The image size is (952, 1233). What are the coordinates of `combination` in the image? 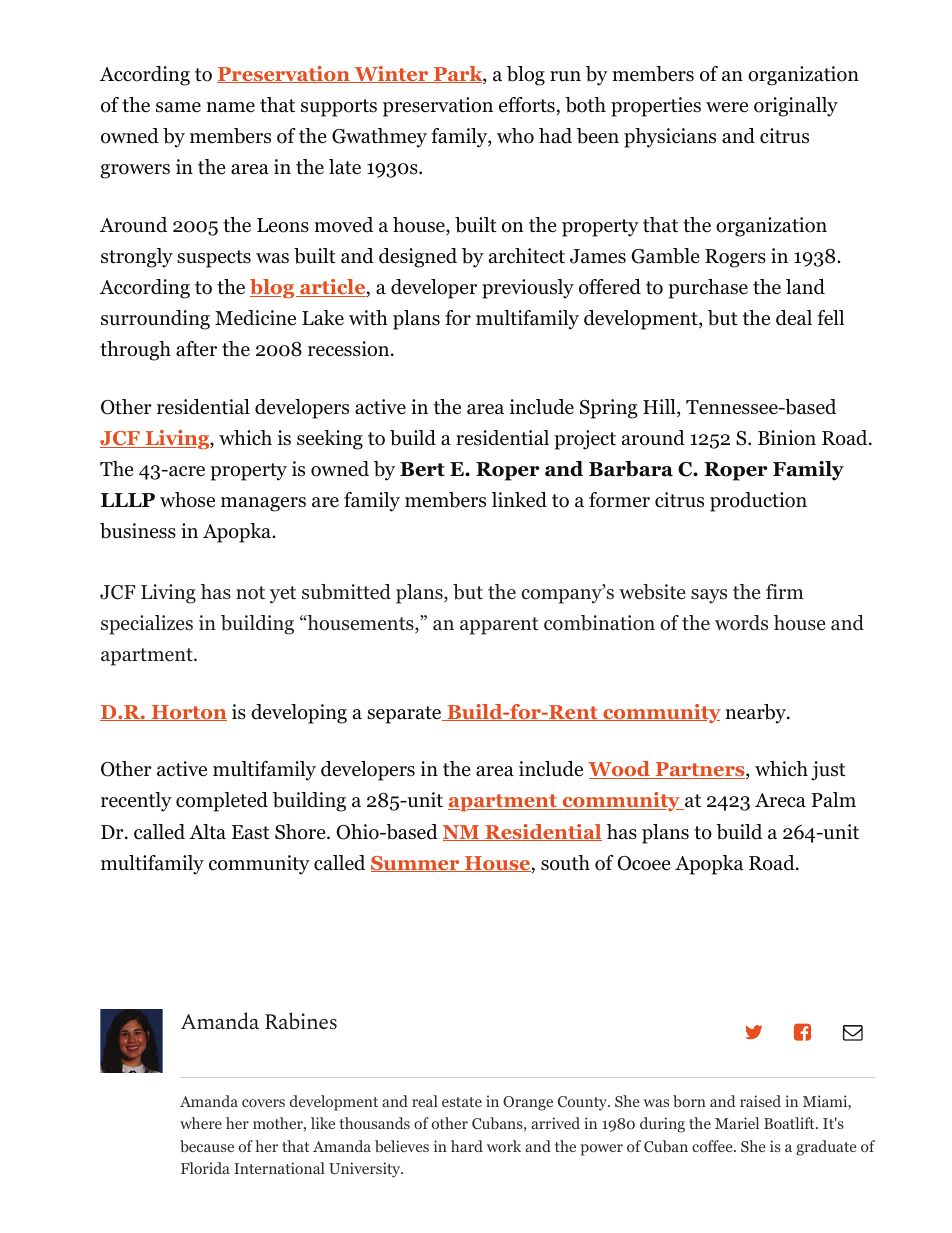 It's located at (599, 623).
